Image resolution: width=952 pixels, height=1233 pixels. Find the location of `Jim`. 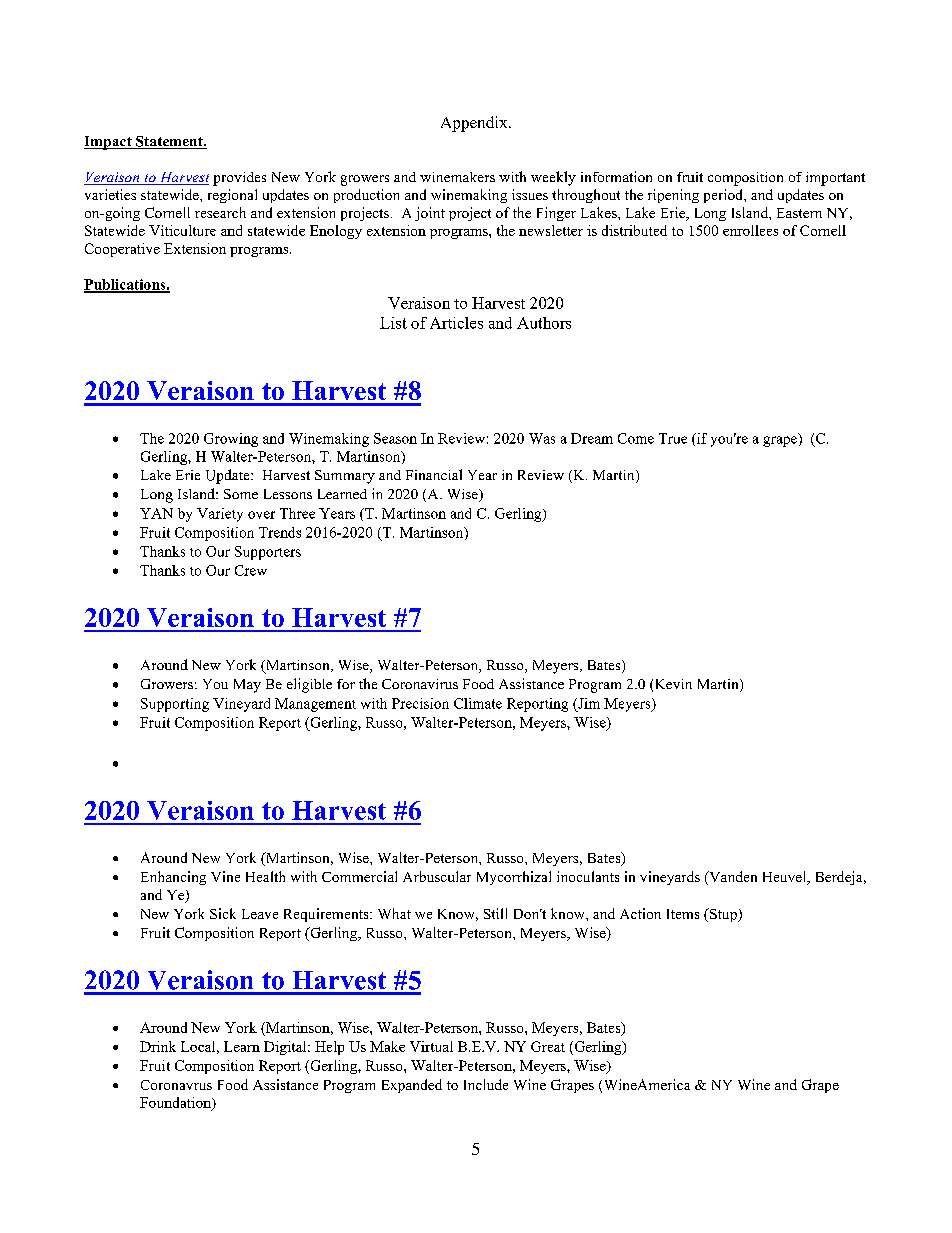

Jim is located at coordinates (588, 703).
